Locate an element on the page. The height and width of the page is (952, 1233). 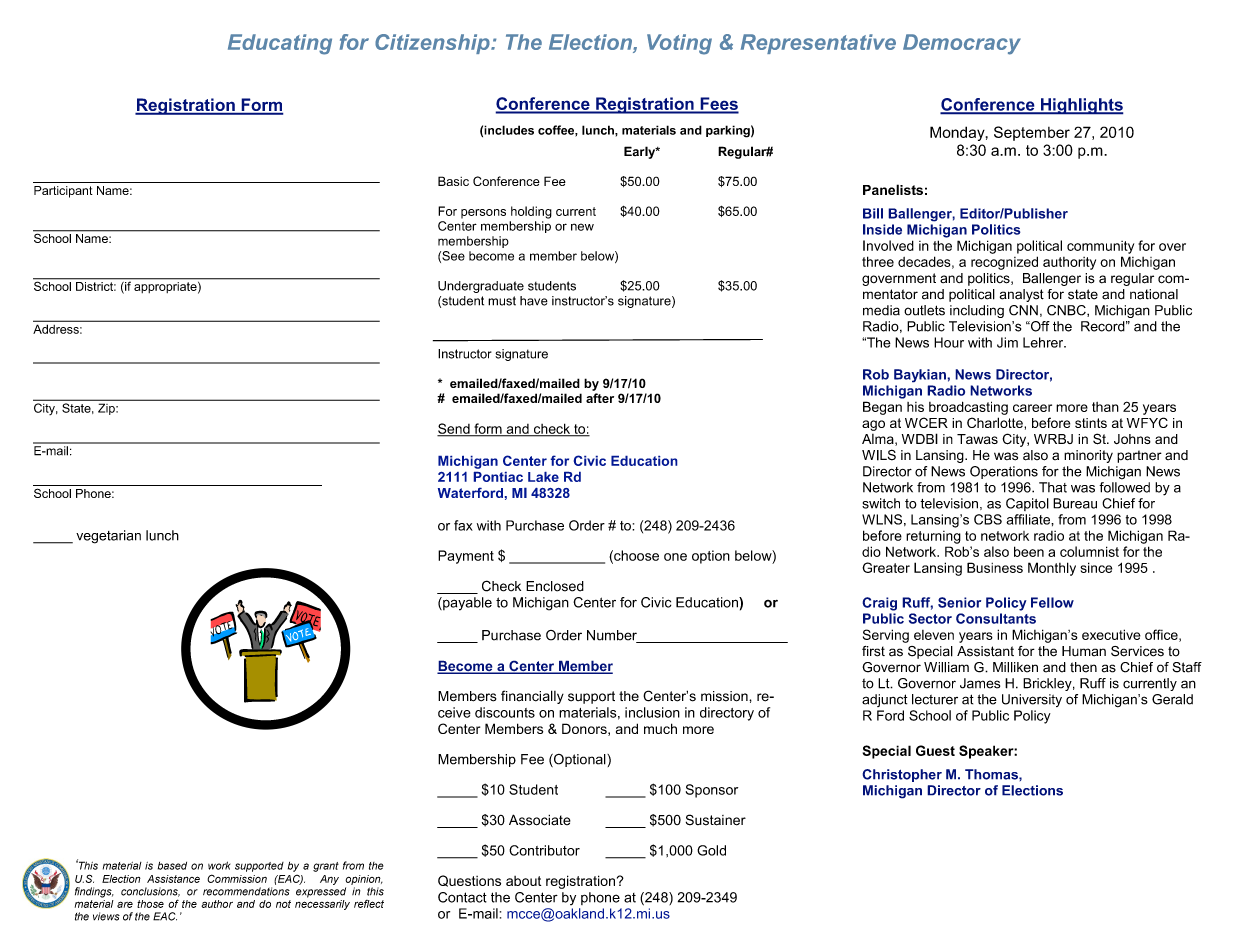
Lake is located at coordinates (543, 476).
